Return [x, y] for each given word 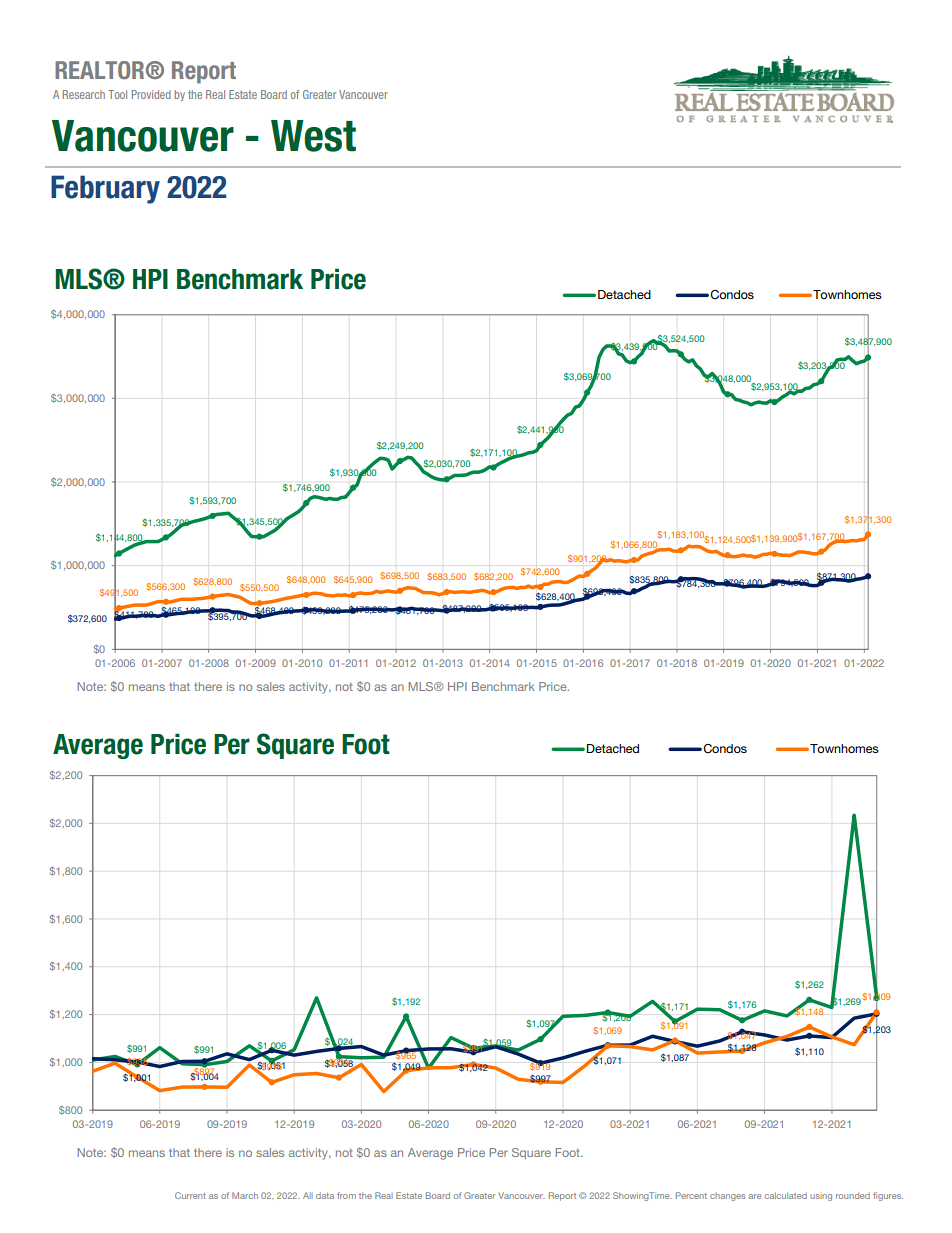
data [325, 1196]
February [105, 189]
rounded [853, 1196]
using [821, 1197]
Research [84, 94]
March [245, 1195]
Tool [117, 94]
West [313, 136]
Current [190, 1195]
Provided [151, 94]
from [346, 1195]
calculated [786, 1195]
